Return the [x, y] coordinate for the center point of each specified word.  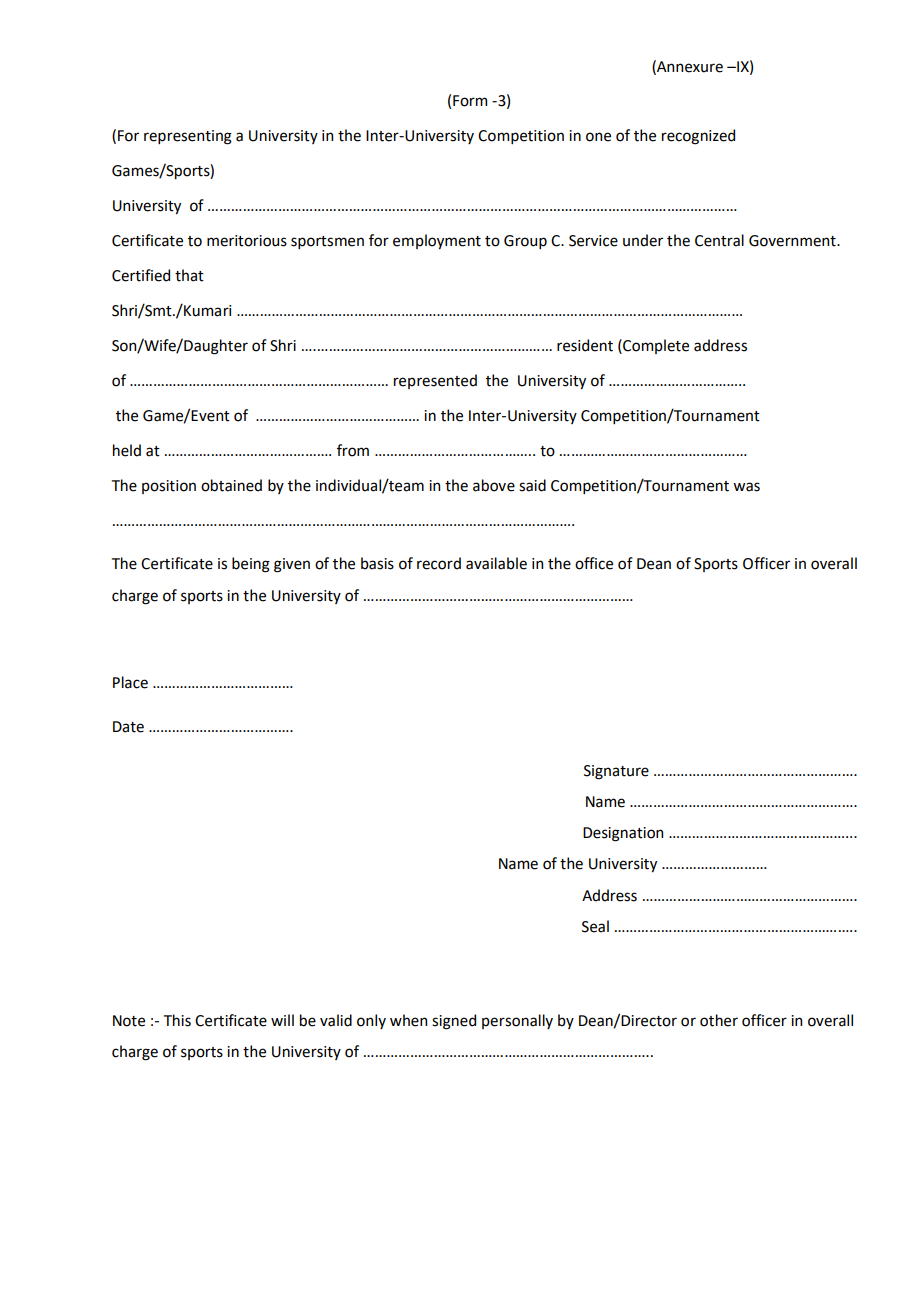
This [177, 1020]
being [251, 565]
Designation [623, 834]
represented [435, 381]
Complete [655, 346]
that [189, 275]
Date [128, 727]
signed [454, 1022]
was [746, 487]
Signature [616, 772]
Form [470, 101]
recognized [698, 137]
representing [188, 137]
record [439, 563]
